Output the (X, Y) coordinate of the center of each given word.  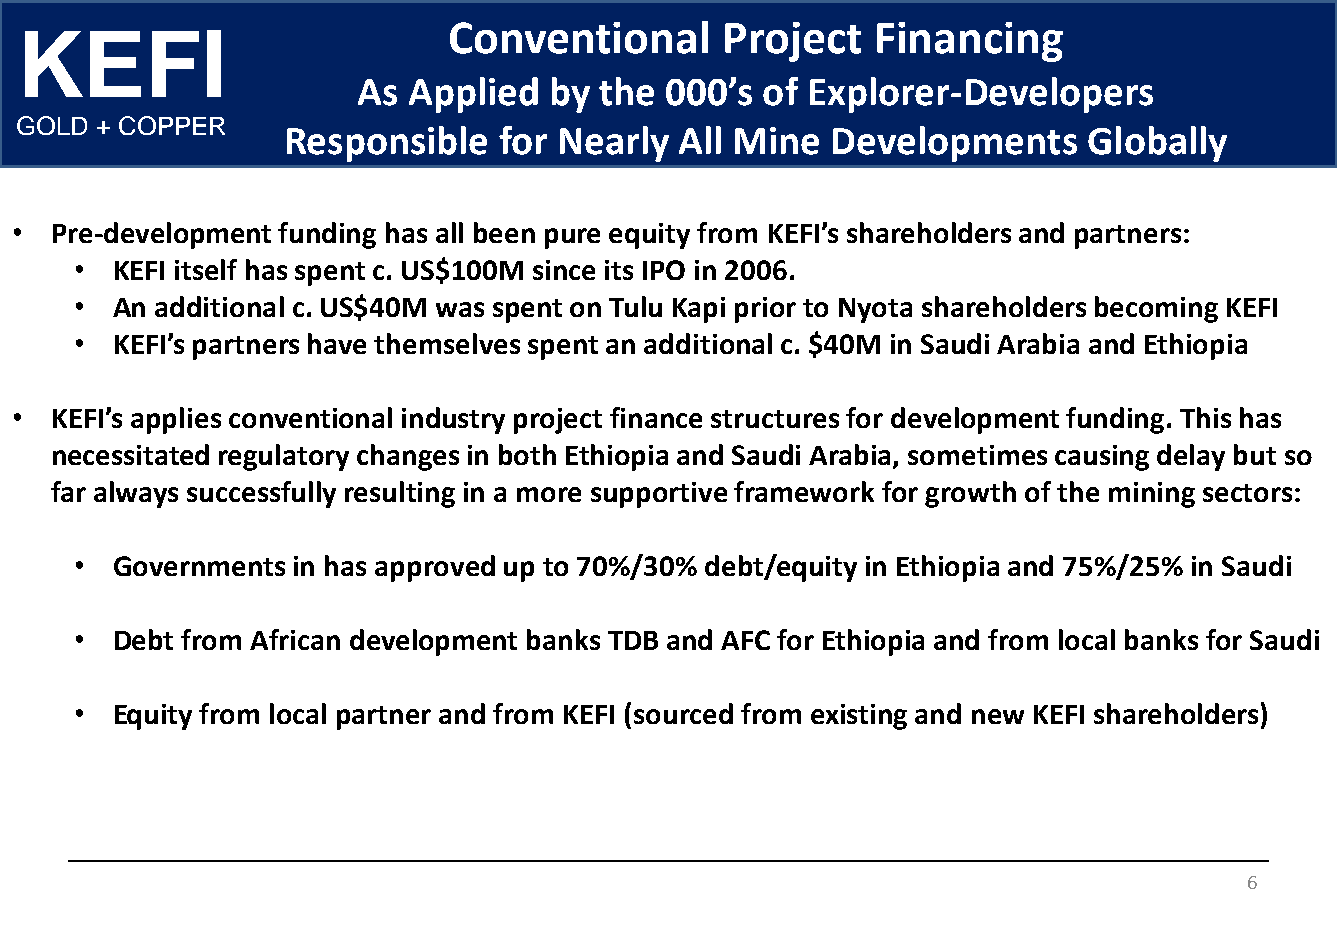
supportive (659, 495)
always (136, 494)
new (998, 716)
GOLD (52, 125)
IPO (664, 270)
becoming (1156, 309)
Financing (970, 42)
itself (206, 269)
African (295, 639)
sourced (683, 713)
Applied (473, 95)
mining (1152, 495)
